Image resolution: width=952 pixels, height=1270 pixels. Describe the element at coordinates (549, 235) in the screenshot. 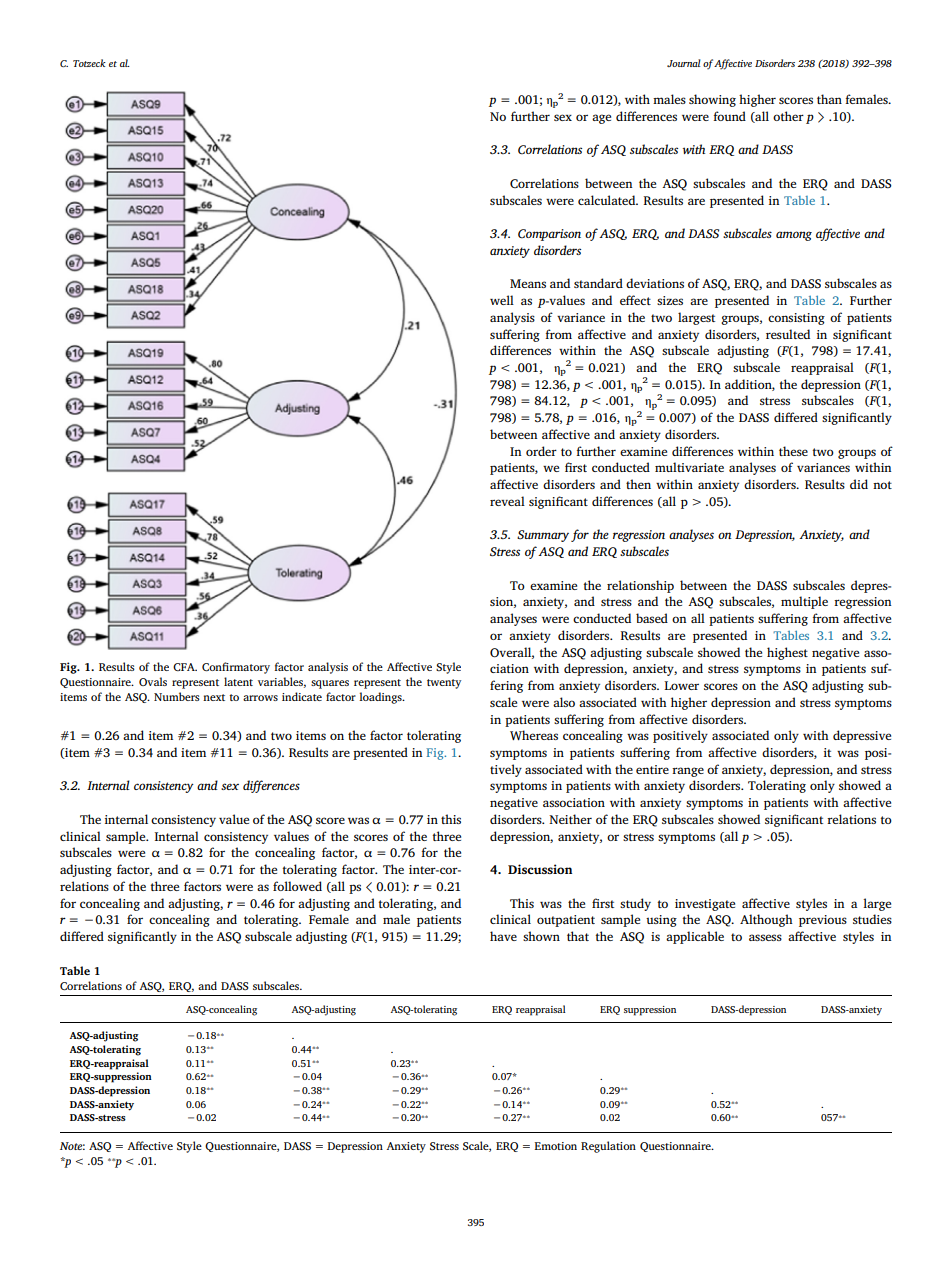

I see `Comparison` at that location.
